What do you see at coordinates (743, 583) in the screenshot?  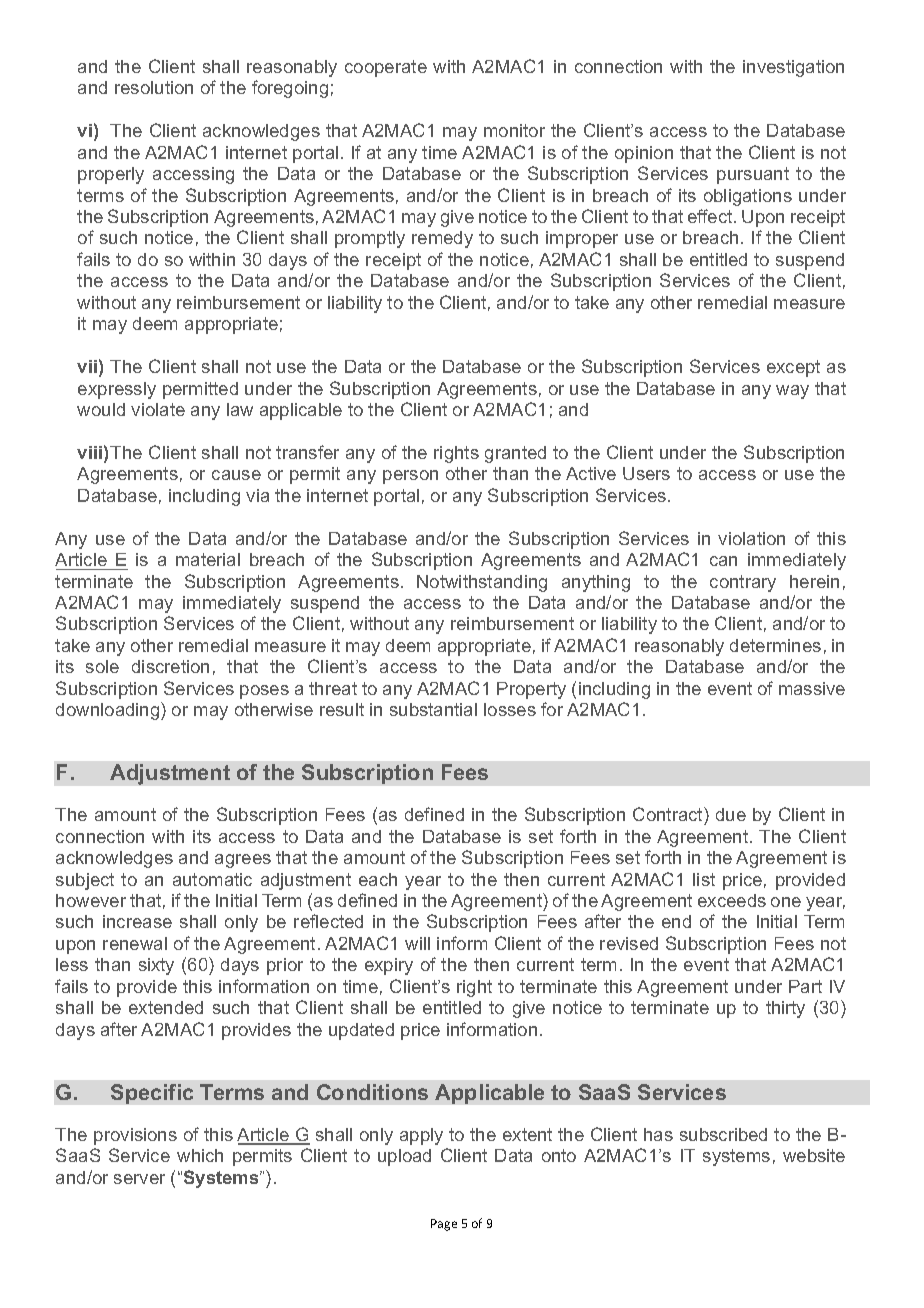 I see `contrary` at bounding box center [743, 583].
